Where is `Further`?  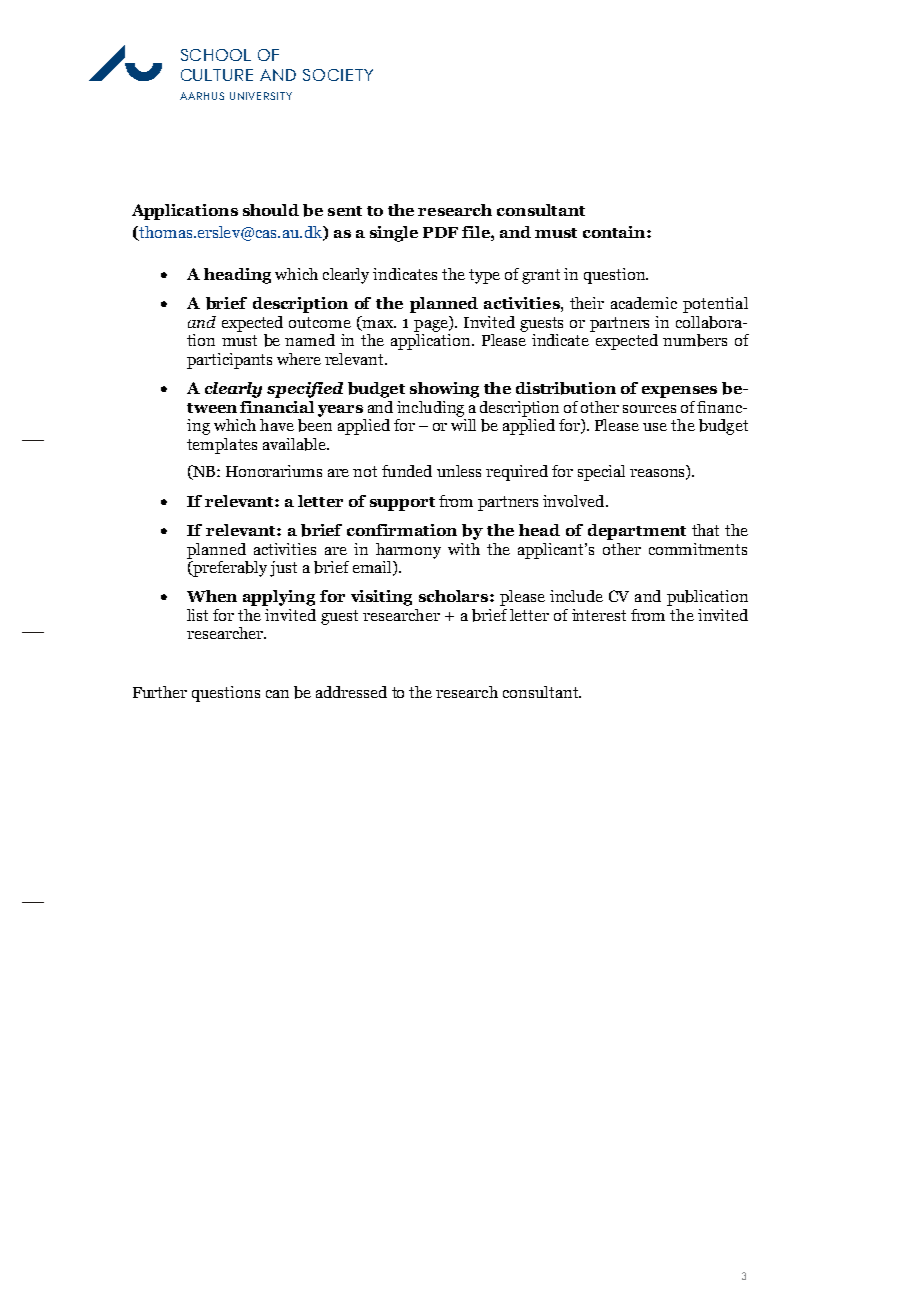 Further is located at coordinates (160, 692).
